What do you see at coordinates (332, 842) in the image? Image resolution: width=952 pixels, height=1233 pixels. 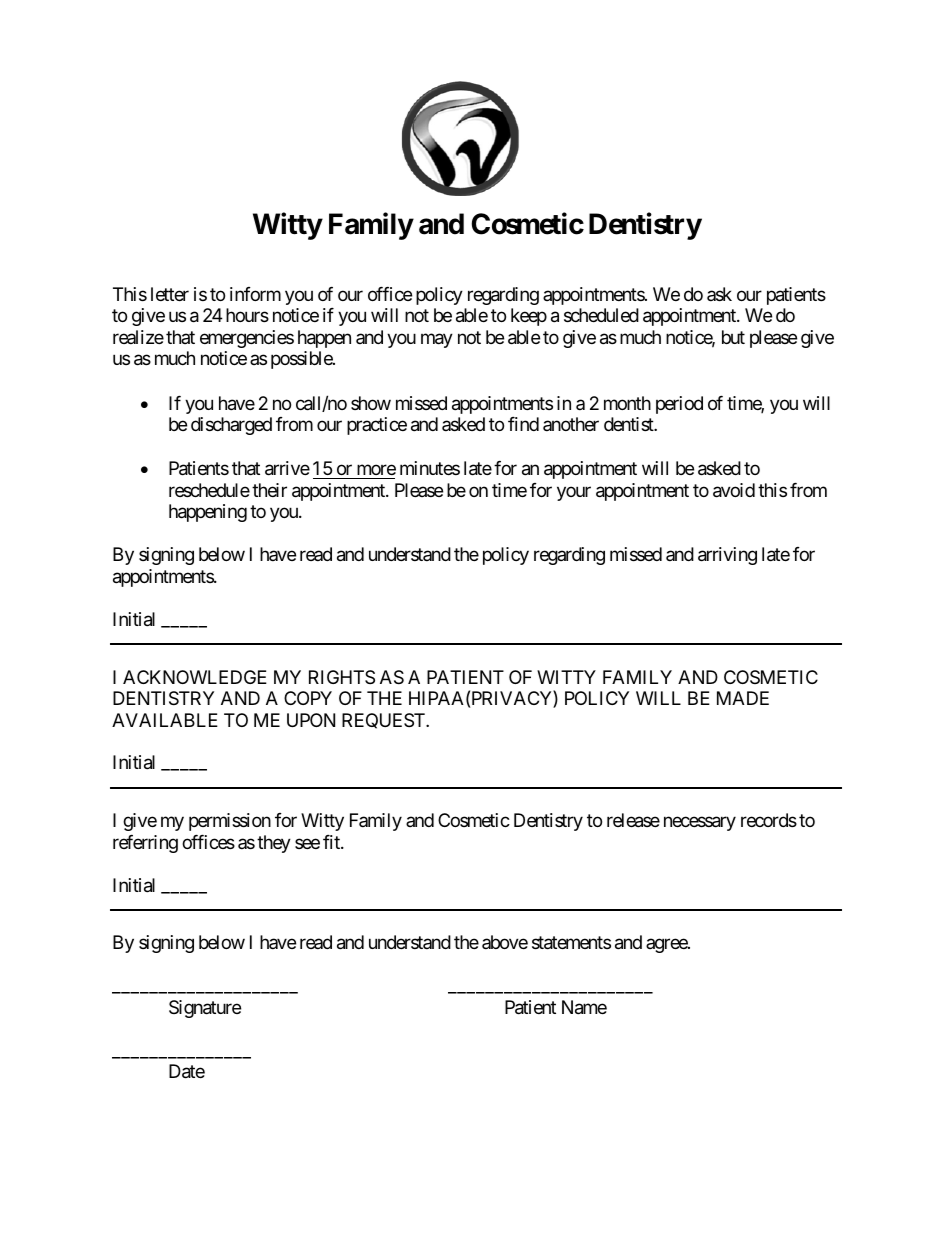 I see `fit` at bounding box center [332, 842].
